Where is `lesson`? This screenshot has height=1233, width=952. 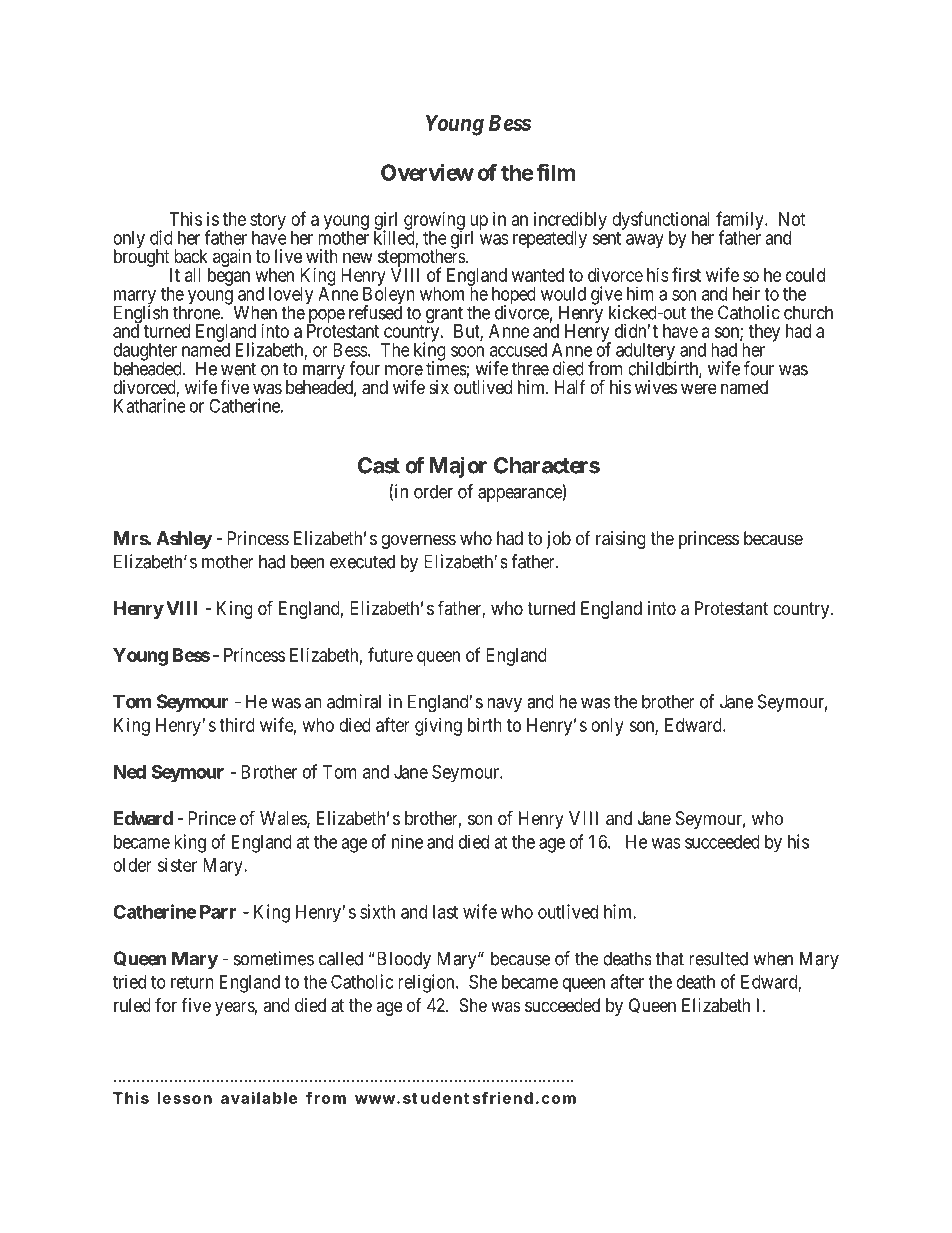
lesson is located at coordinates (184, 1098).
